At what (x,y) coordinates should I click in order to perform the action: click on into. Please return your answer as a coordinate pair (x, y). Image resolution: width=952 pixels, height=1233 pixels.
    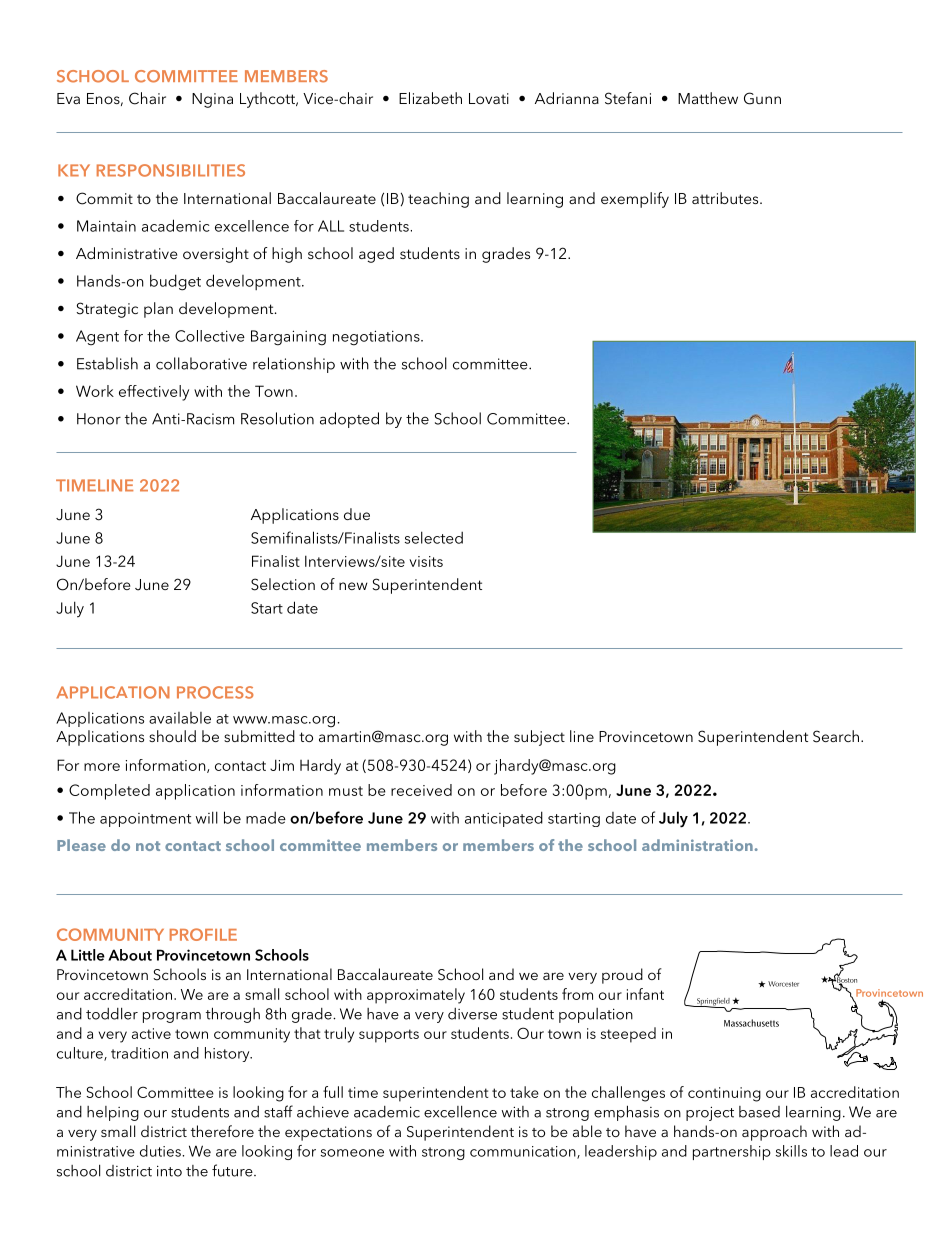
    Looking at the image, I should click on (169, 1171).
